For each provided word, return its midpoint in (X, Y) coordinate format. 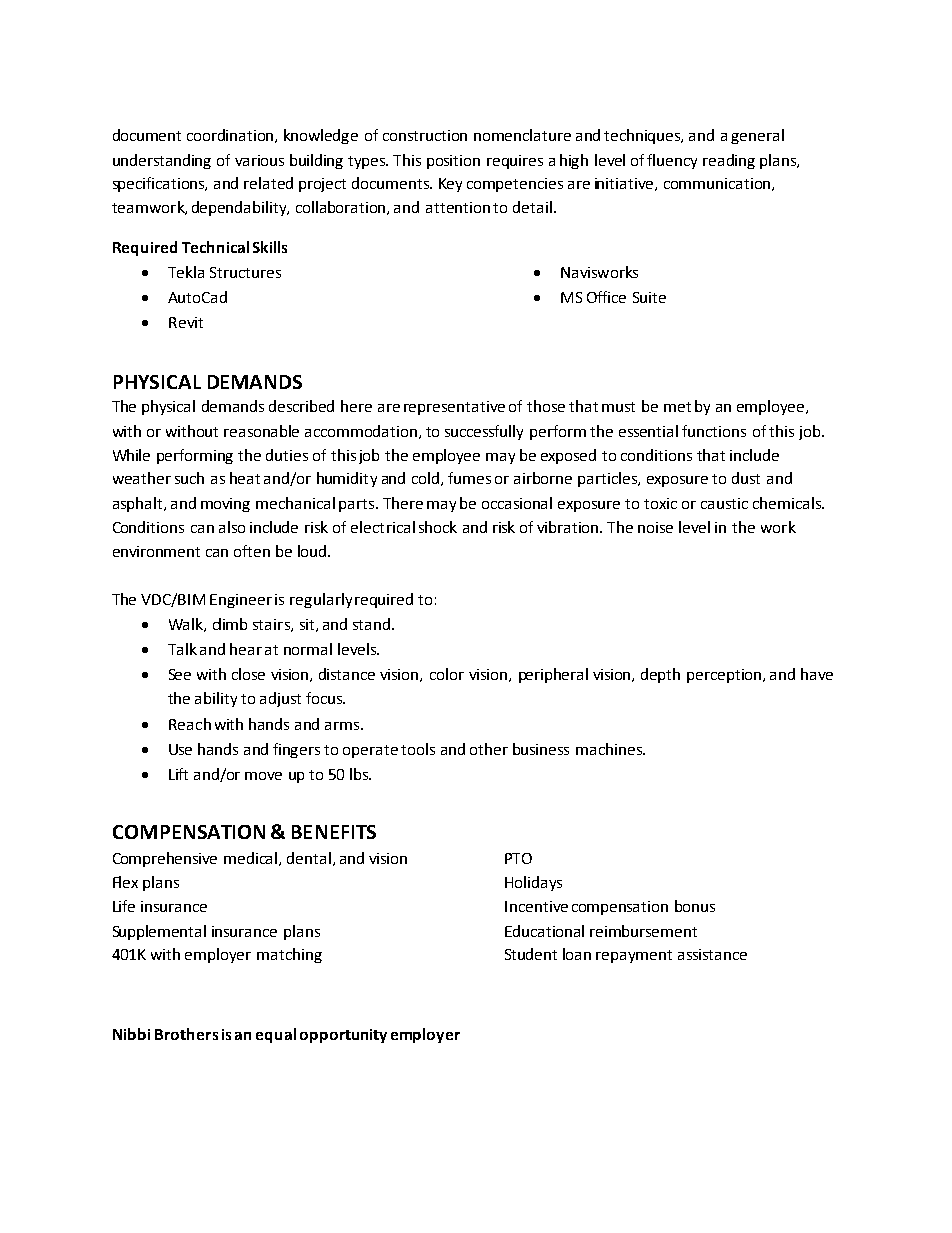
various (259, 160)
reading (729, 161)
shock (438, 527)
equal (276, 1035)
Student (531, 954)
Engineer (241, 601)
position (453, 162)
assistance (712, 954)
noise (655, 527)
